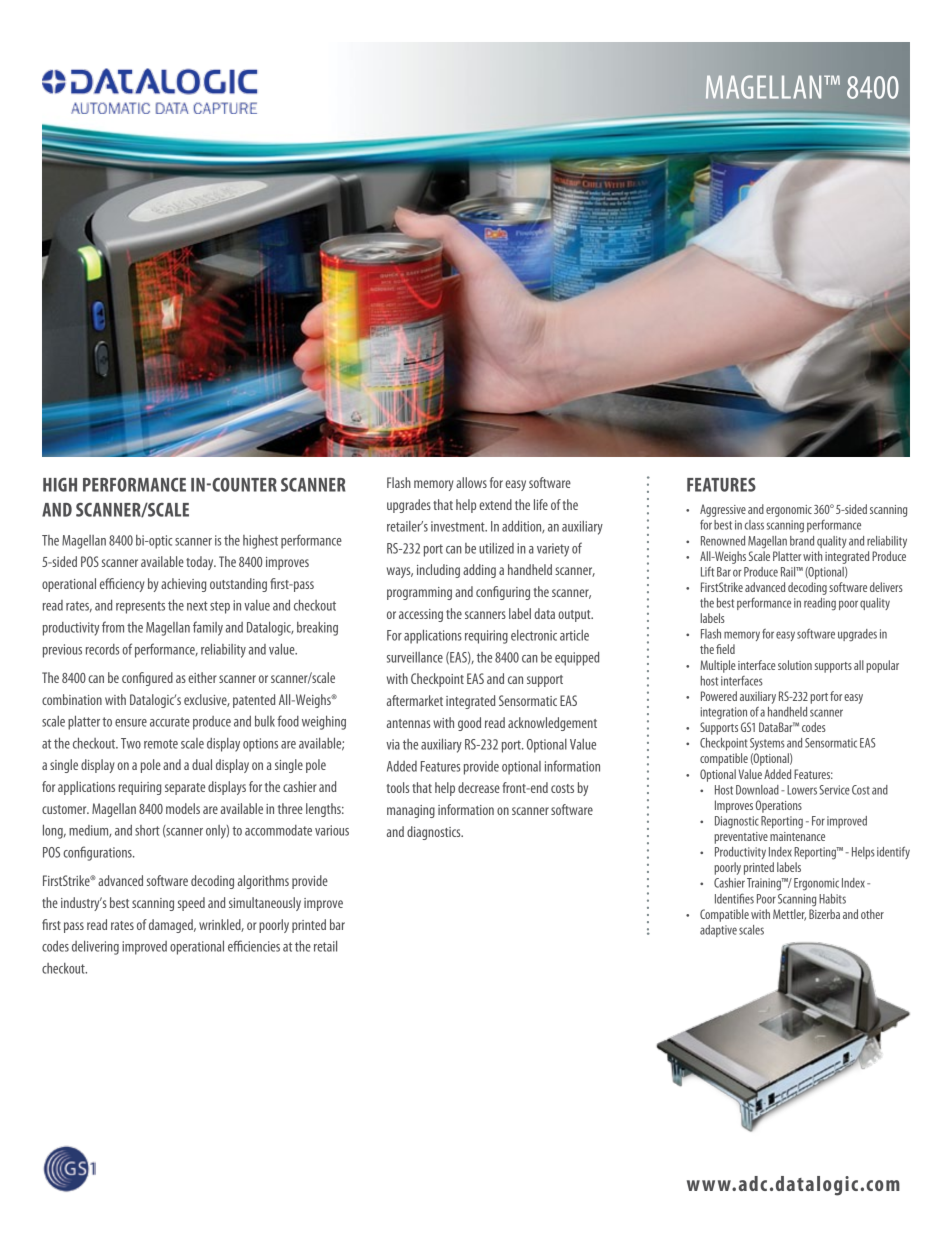 This image has width=952, height=1233. I want to click on good, so click(469, 724).
